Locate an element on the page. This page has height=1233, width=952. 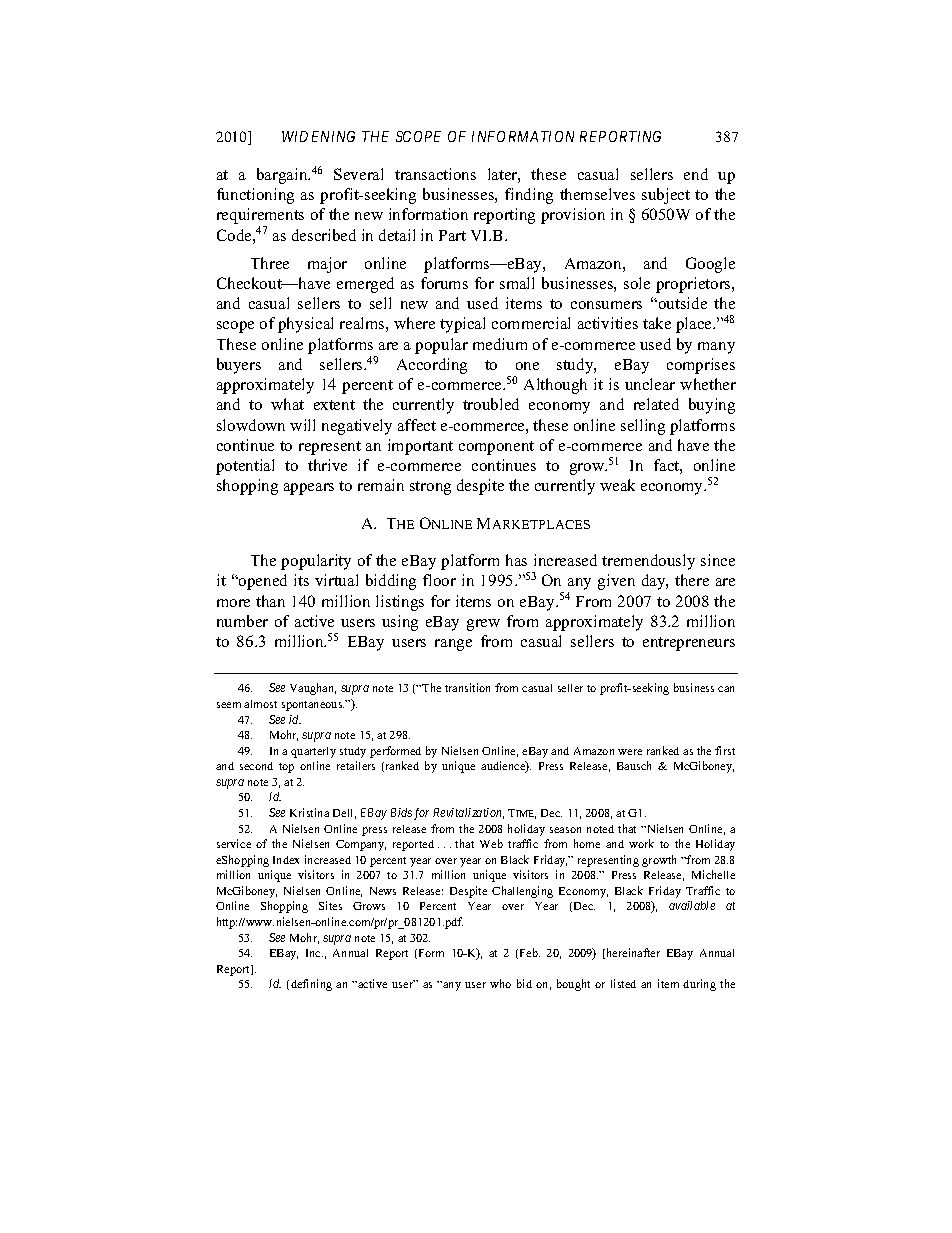
spontaneous is located at coordinates (313, 706).
